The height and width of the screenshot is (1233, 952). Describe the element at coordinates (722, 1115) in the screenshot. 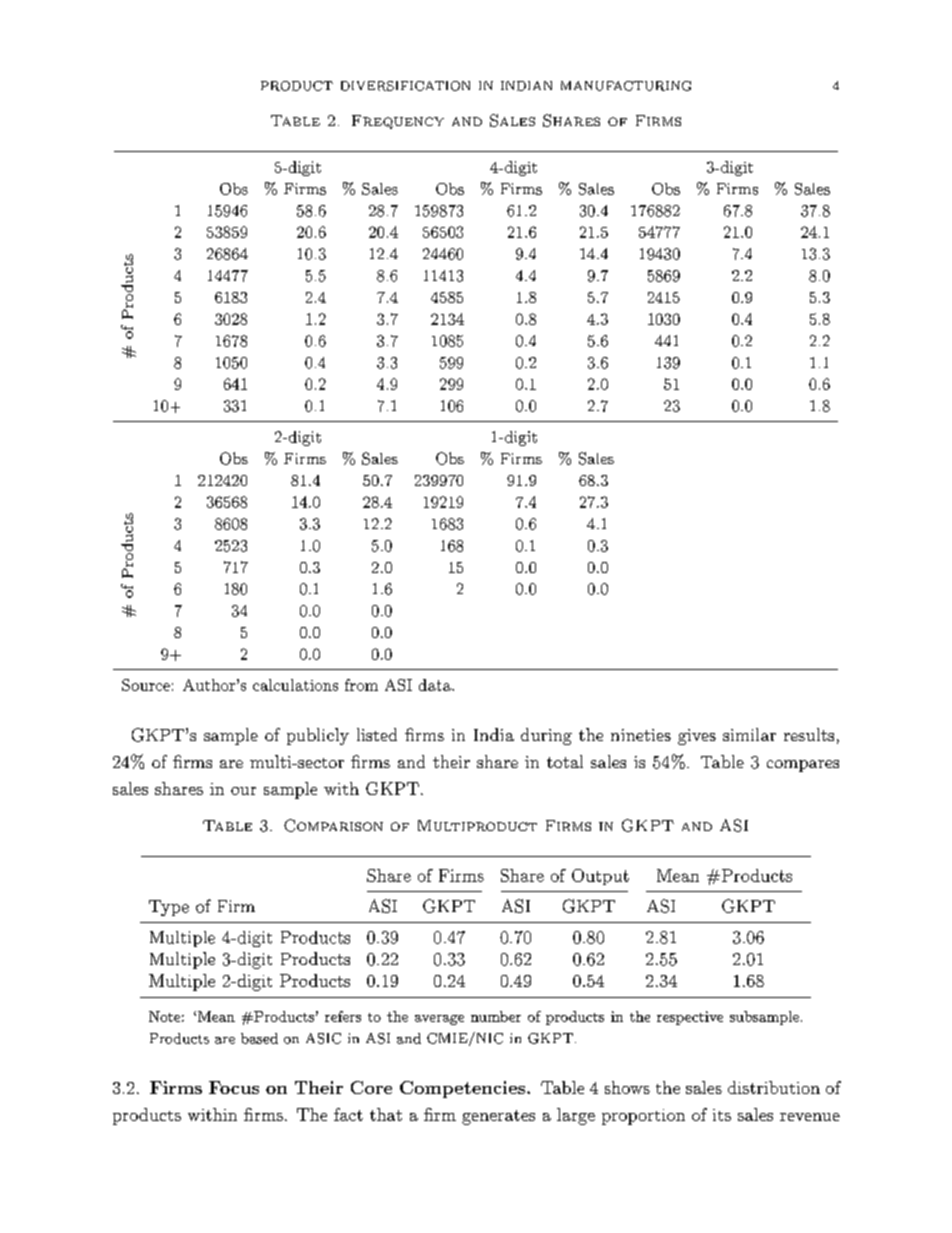

I see `its` at that location.
